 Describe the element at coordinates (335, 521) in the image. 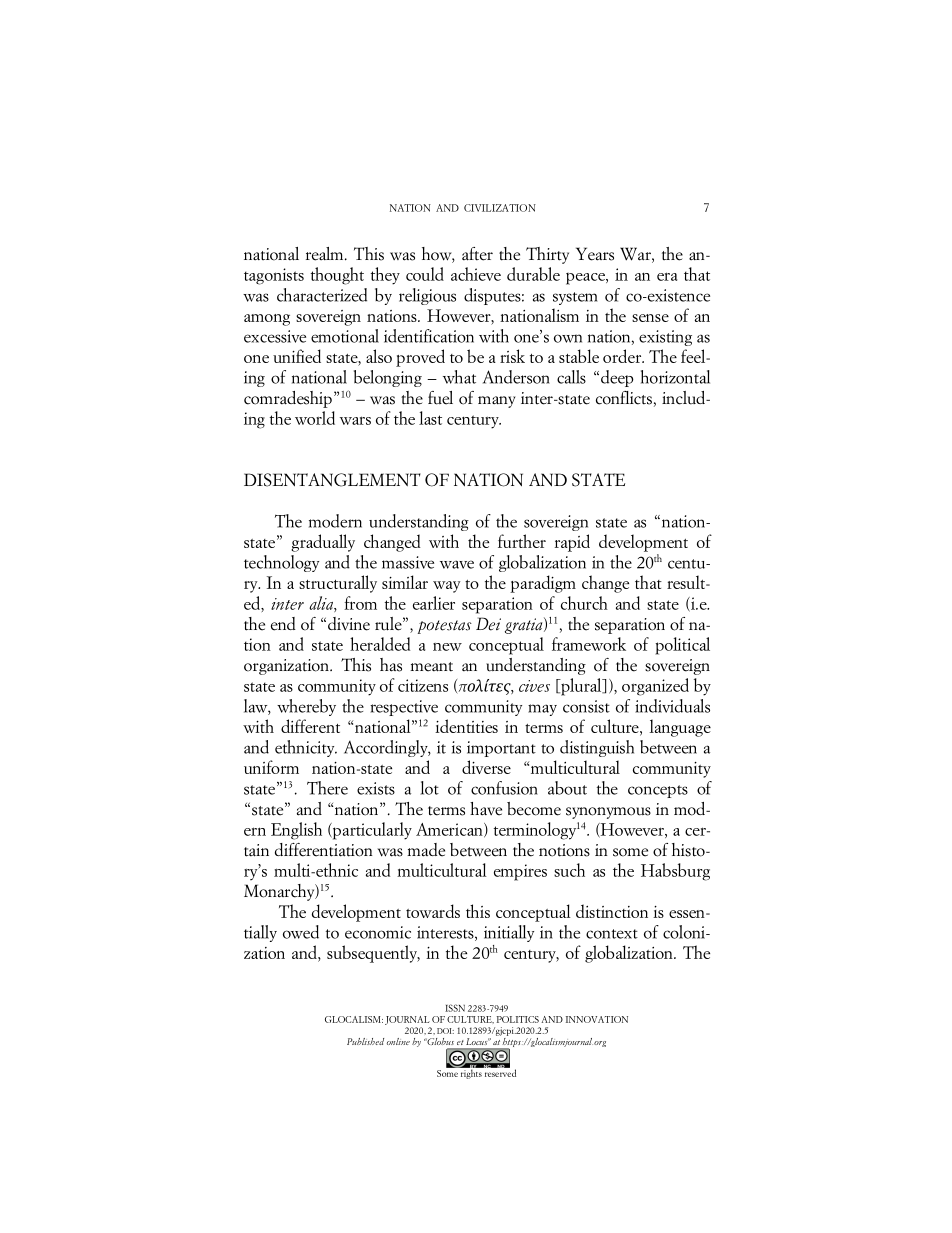

I see `modern` at that location.
